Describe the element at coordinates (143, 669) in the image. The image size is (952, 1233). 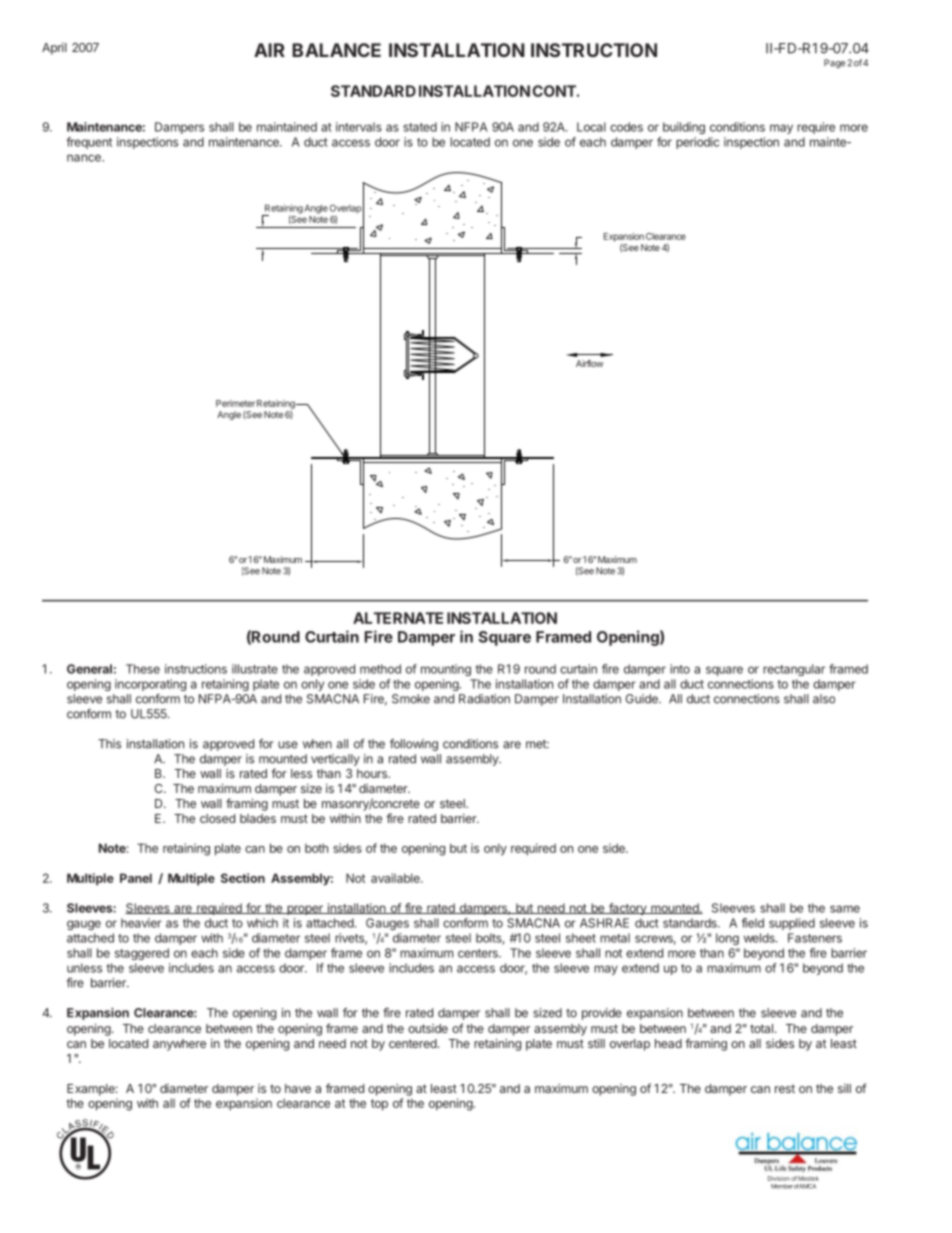
I see `These` at that location.
